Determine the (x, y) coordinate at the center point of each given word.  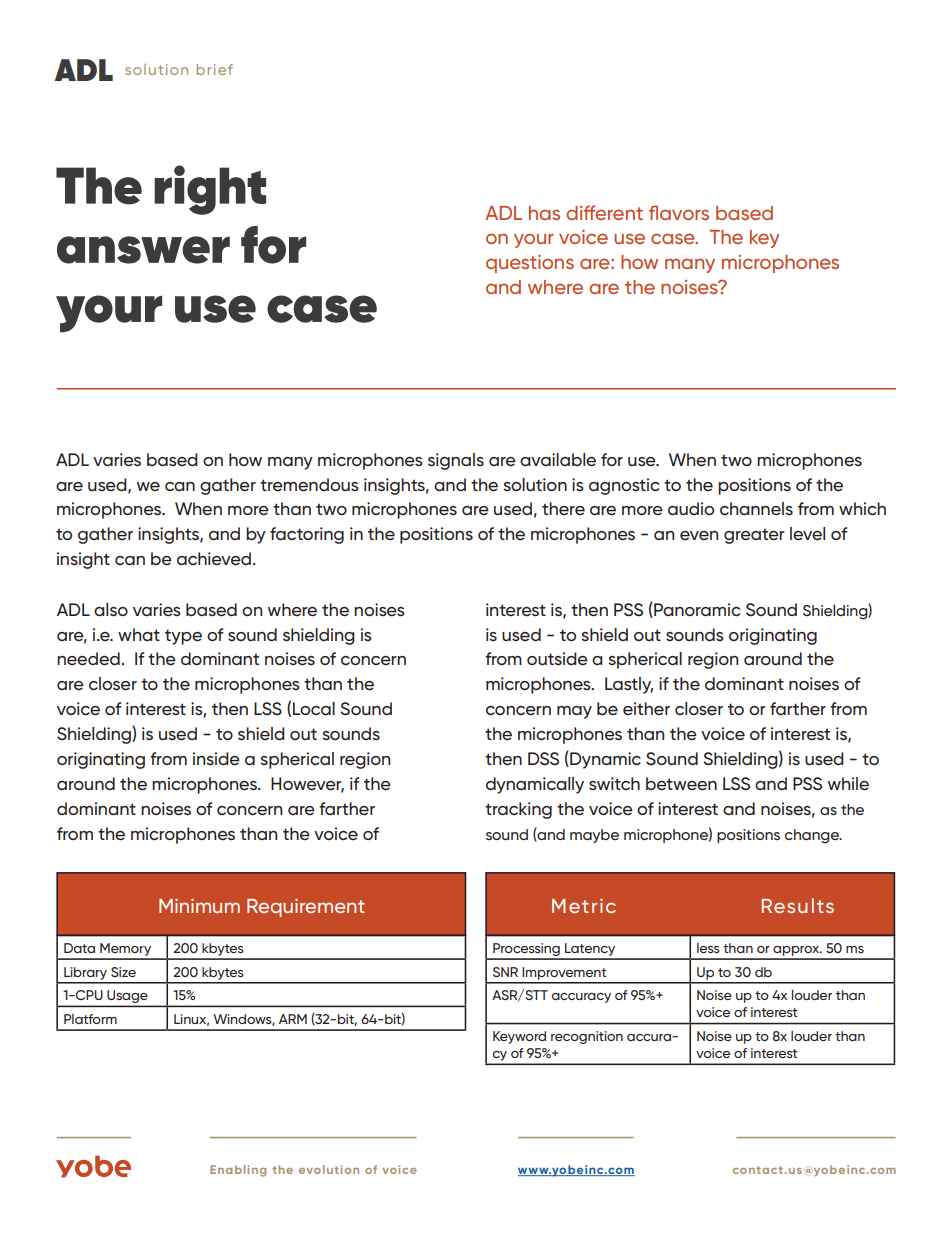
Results (797, 905)
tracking (518, 810)
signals (456, 461)
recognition (587, 1037)
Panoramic (696, 610)
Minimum (199, 906)
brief (215, 69)
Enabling (238, 1171)
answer (143, 250)
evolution (329, 1169)
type (183, 637)
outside (557, 659)
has (544, 213)
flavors (679, 212)
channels (756, 509)
